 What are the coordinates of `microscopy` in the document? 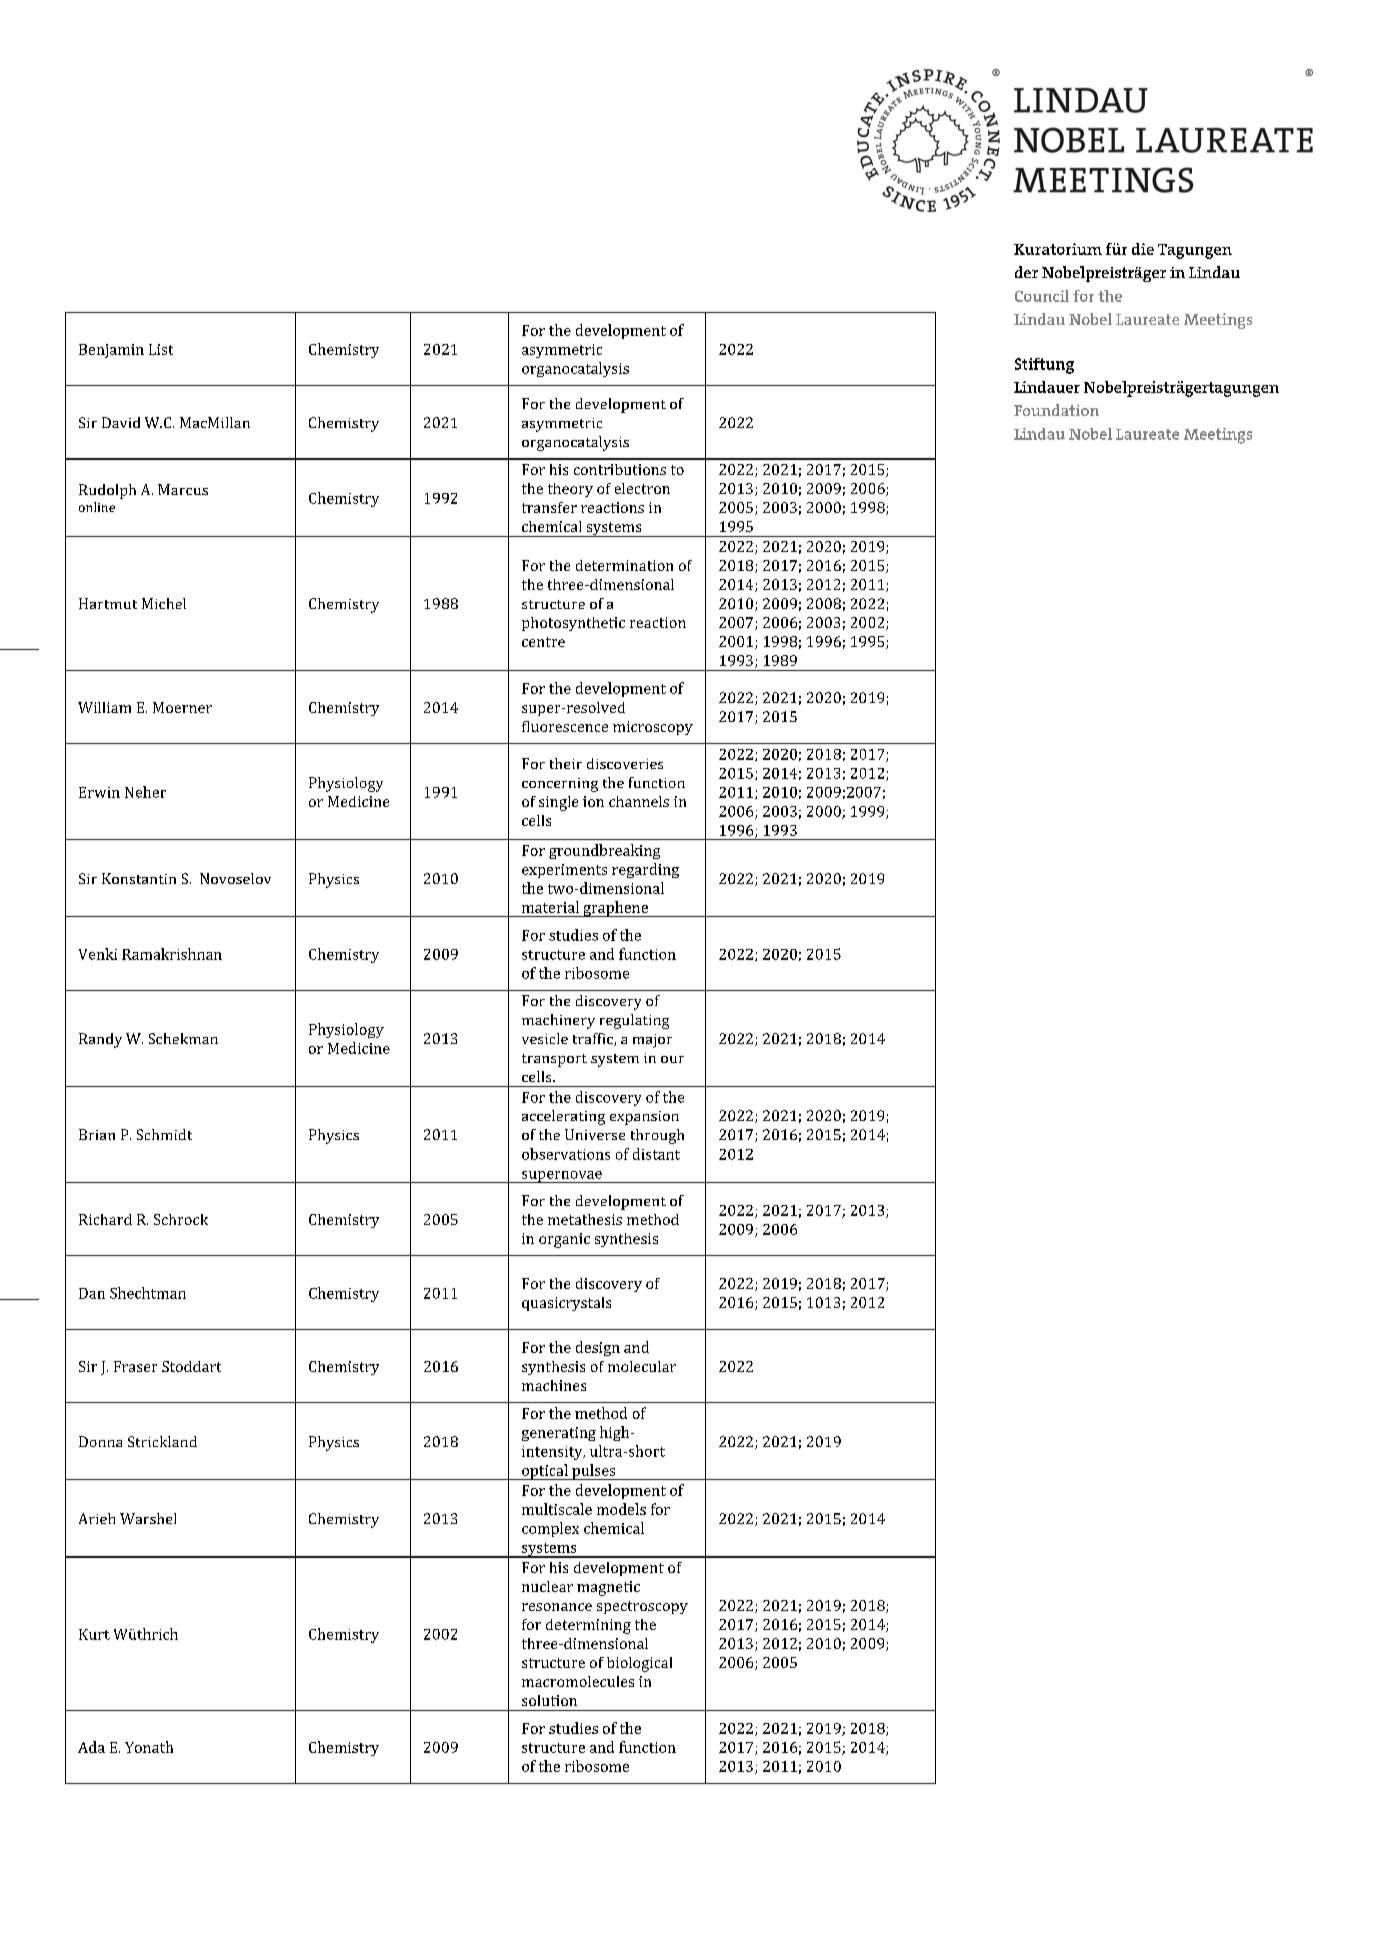 It's located at (653, 728).
